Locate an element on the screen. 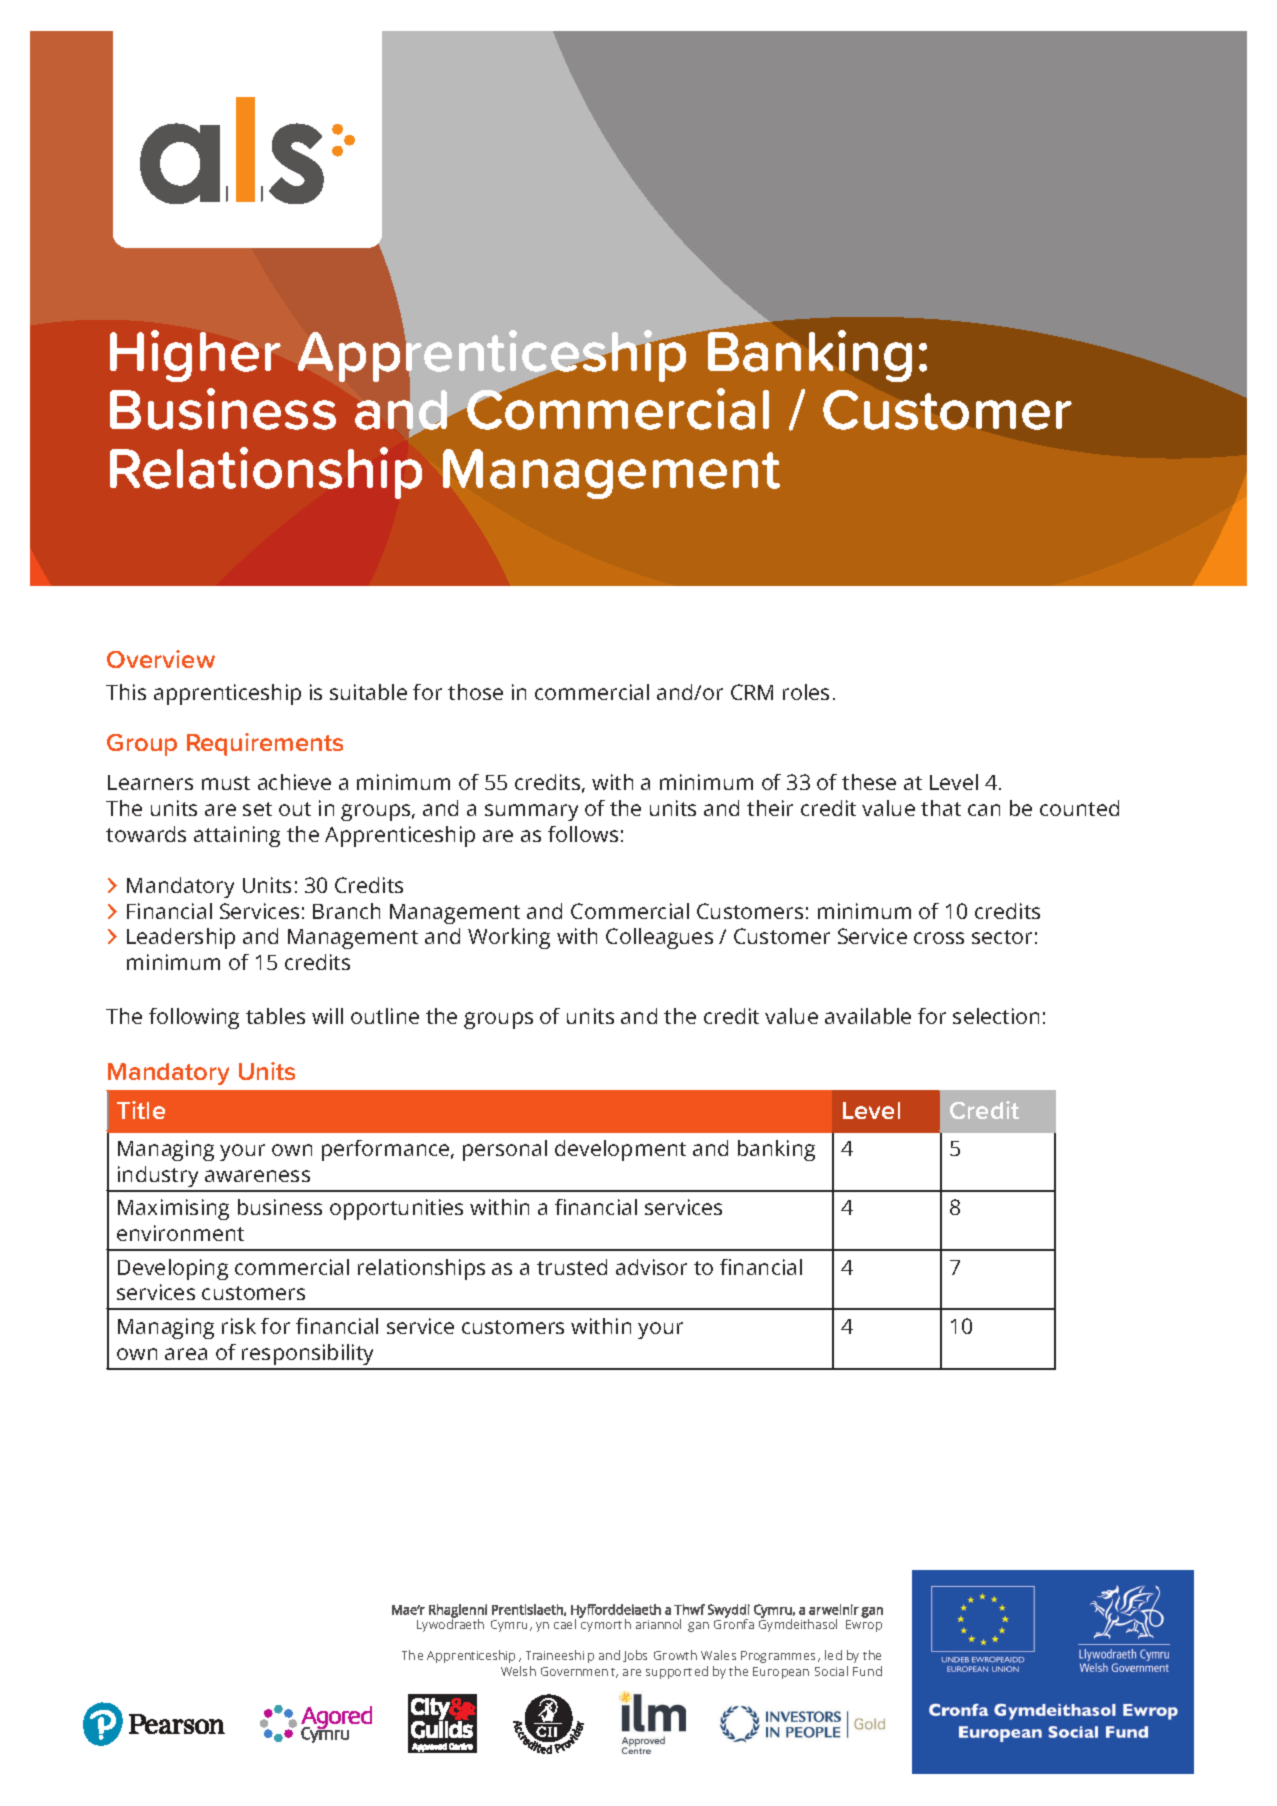 This screenshot has height=1806, width=1277. tables is located at coordinates (275, 1016).
